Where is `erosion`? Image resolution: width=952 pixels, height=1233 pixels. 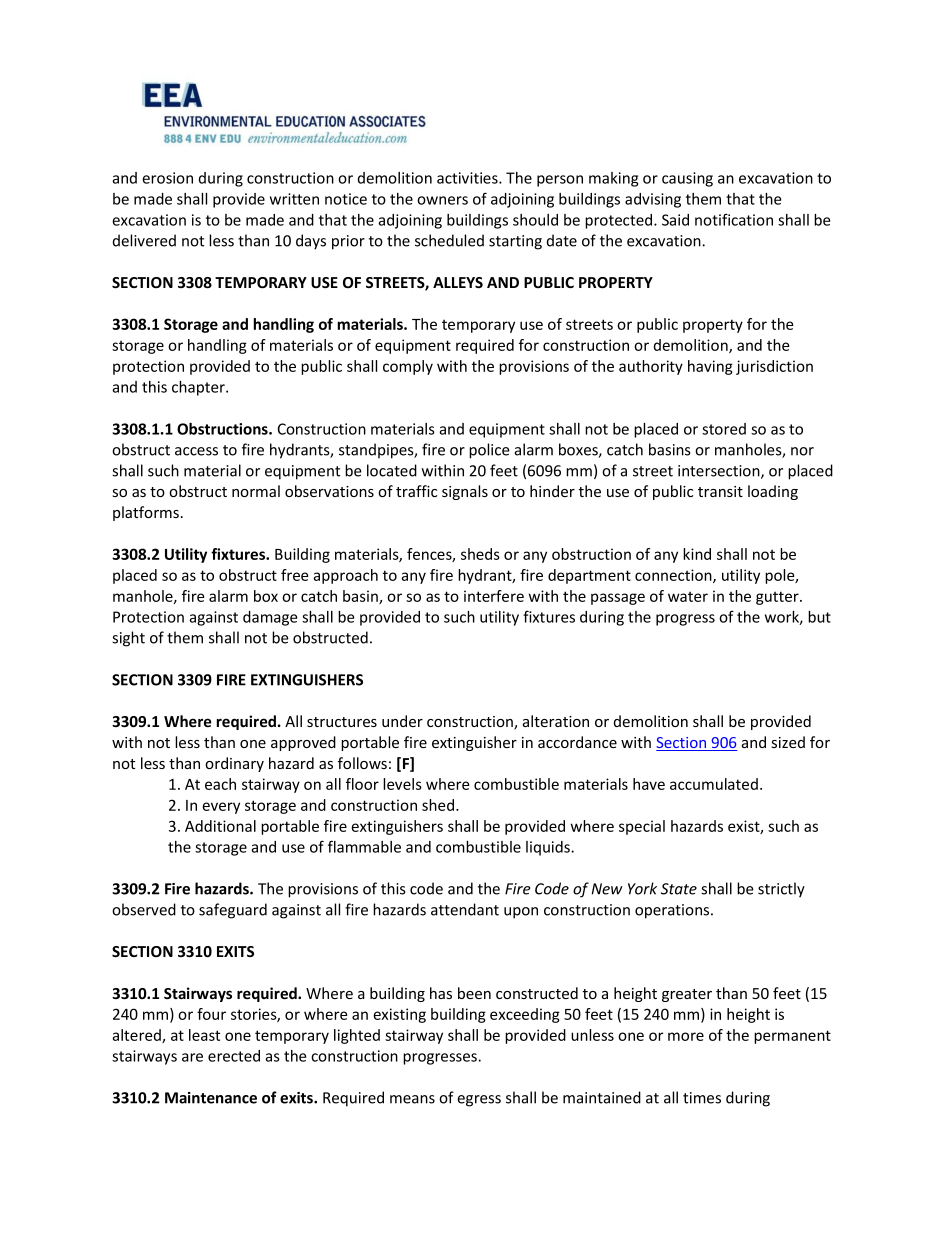 erosion is located at coordinates (167, 178).
